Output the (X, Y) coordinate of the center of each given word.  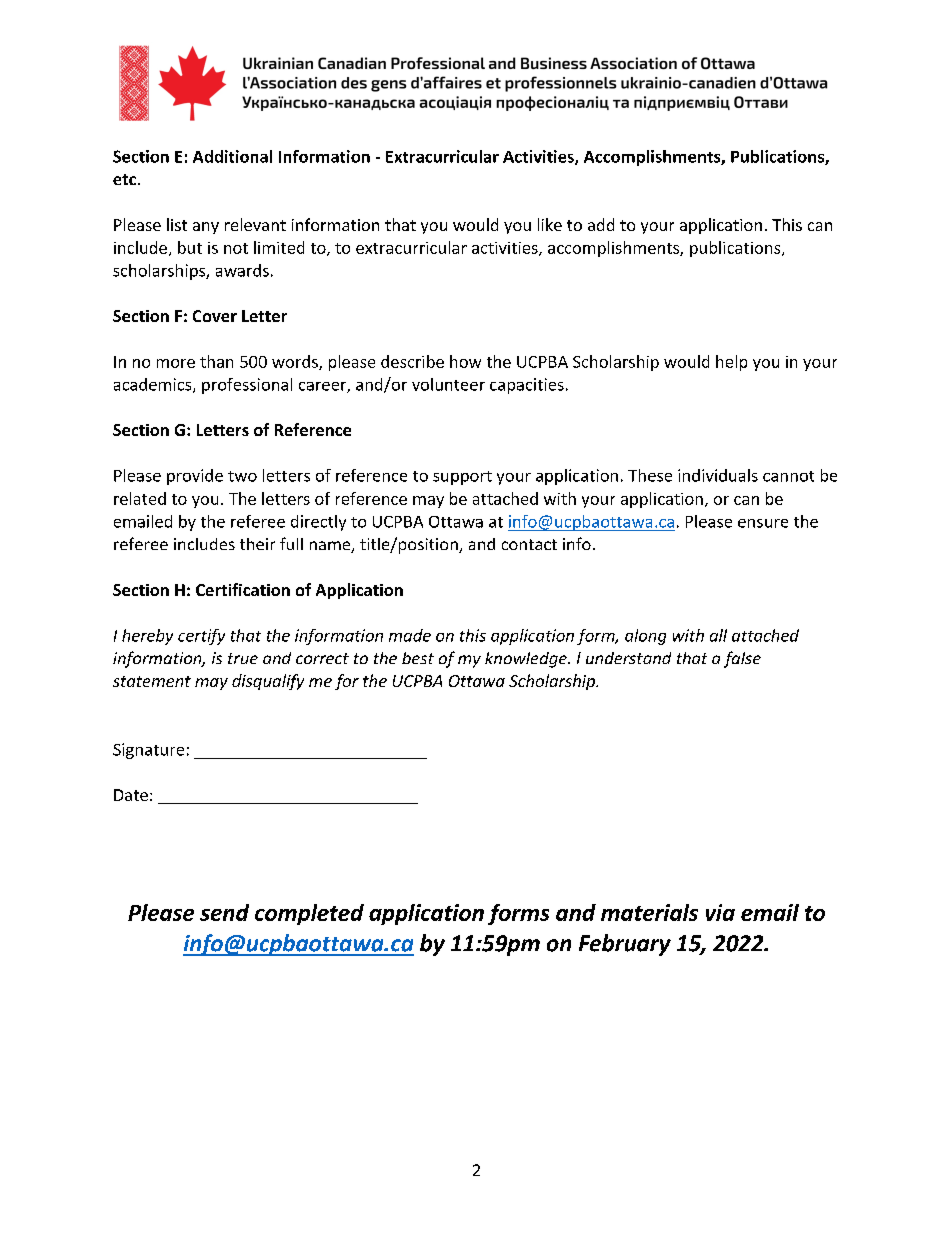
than (216, 361)
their (257, 544)
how (465, 361)
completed (309, 914)
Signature (148, 751)
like (550, 224)
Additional (232, 156)
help (731, 363)
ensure (763, 523)
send (224, 912)
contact (529, 544)
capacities (527, 386)
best (418, 658)
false (742, 659)
